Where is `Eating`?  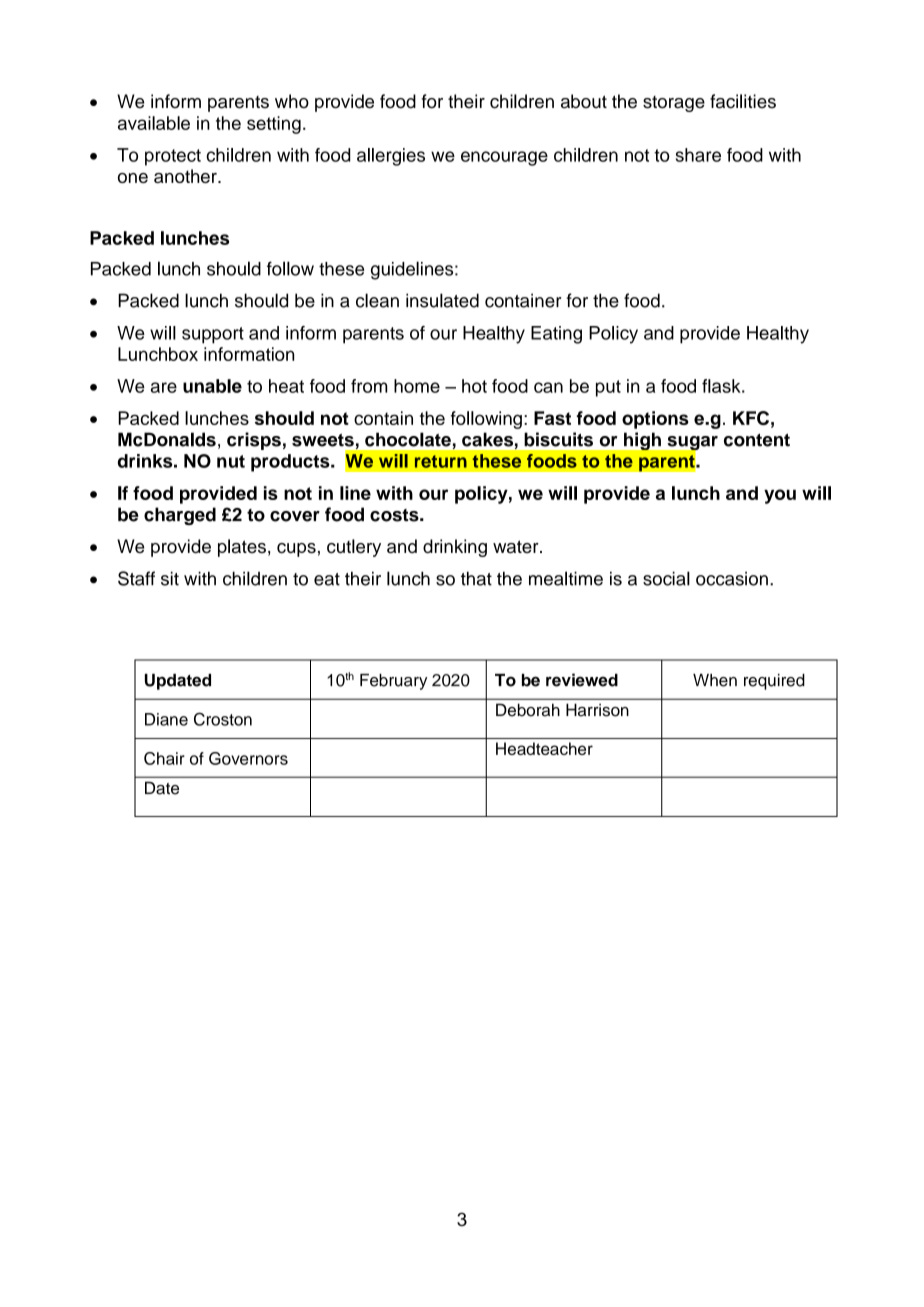 Eating is located at coordinates (556, 335).
